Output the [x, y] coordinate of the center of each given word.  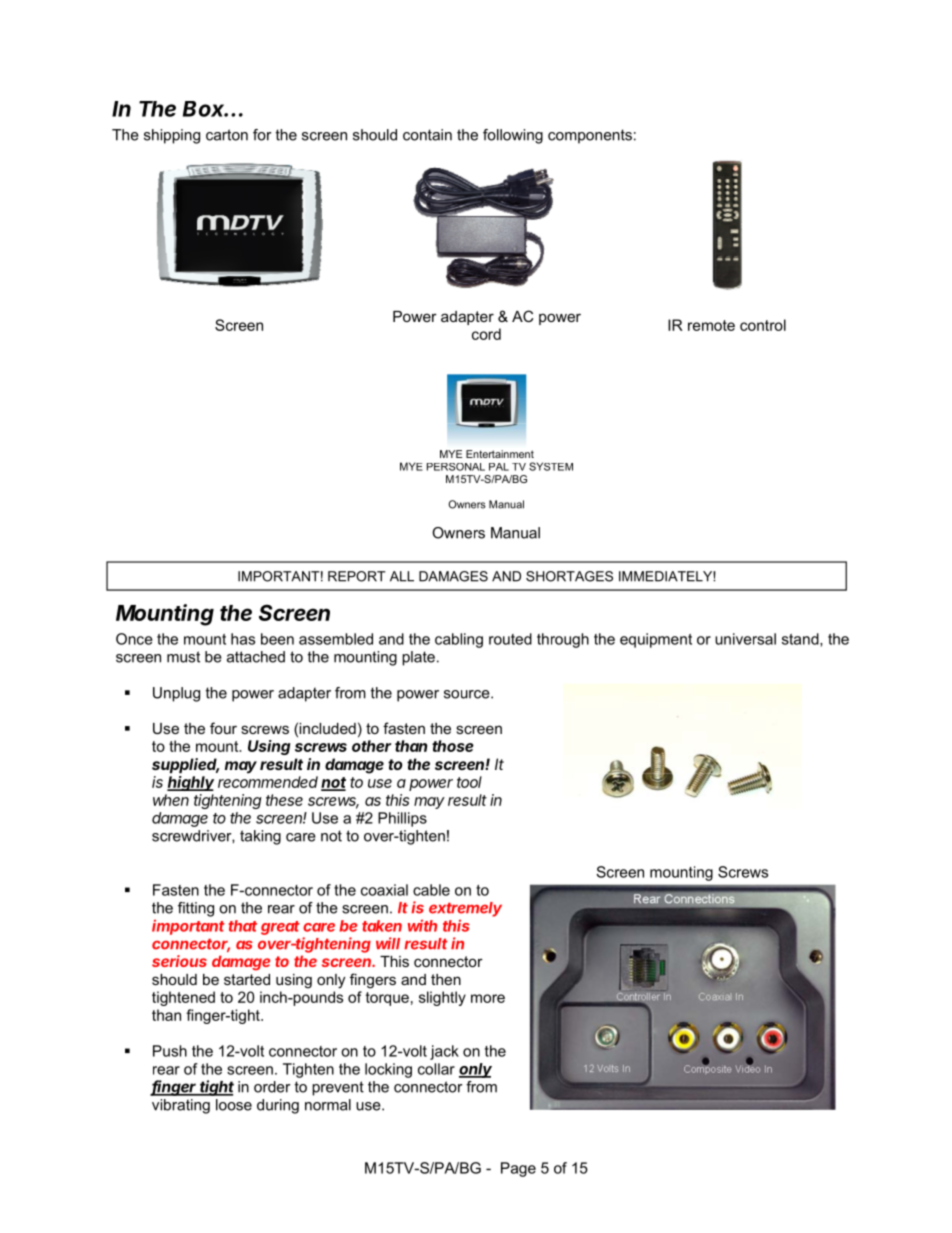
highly [190, 783]
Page [518, 1169]
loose [234, 1105]
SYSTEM [551, 466]
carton [227, 135]
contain [427, 135]
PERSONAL [456, 467]
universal [745, 639]
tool [469, 782]
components [590, 136]
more [488, 998]
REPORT [357, 576]
